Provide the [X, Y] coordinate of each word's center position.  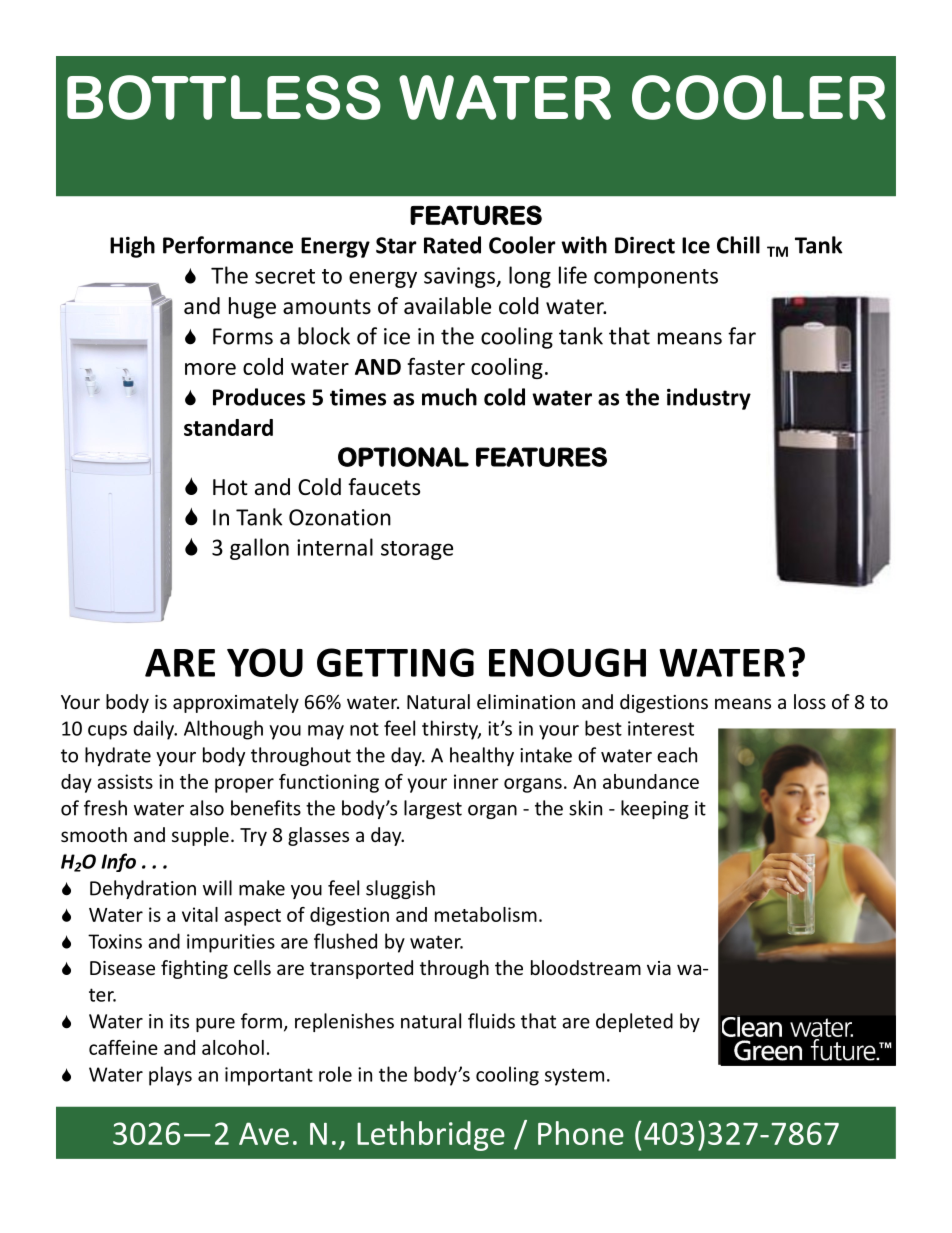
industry [709, 399]
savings [460, 277]
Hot [230, 487]
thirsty [451, 730]
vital [200, 914]
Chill [738, 245]
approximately [236, 703]
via [659, 968]
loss [810, 701]
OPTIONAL [403, 457]
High [132, 247]
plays [170, 1076]
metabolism [486, 914]
